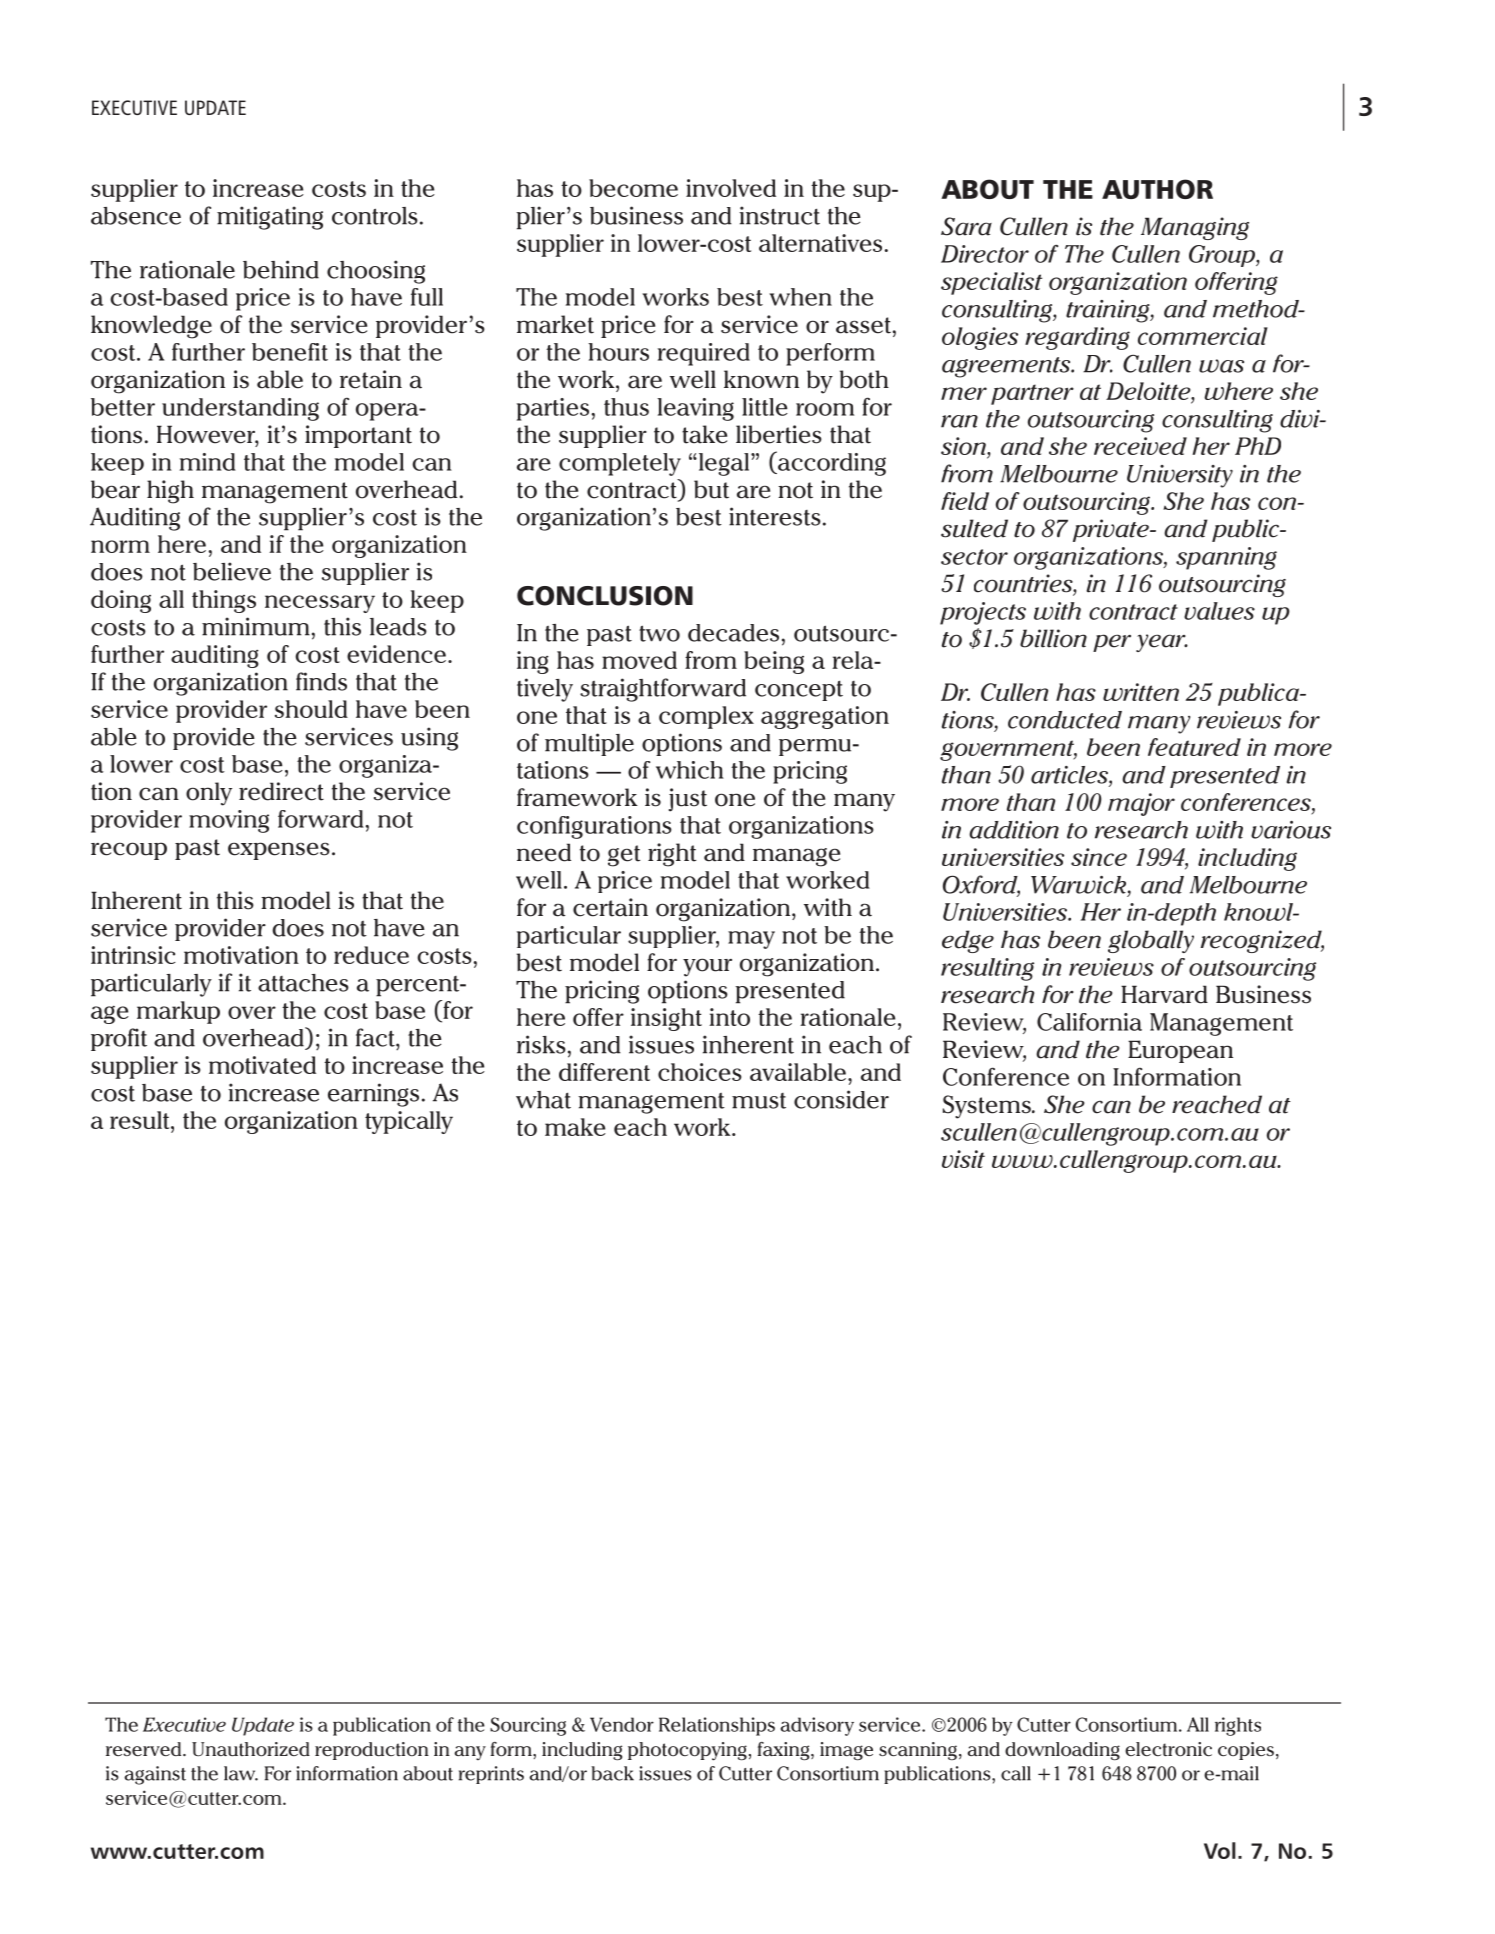 The height and width of the document is (1934, 1495). I want to click on year, so click(1162, 643).
